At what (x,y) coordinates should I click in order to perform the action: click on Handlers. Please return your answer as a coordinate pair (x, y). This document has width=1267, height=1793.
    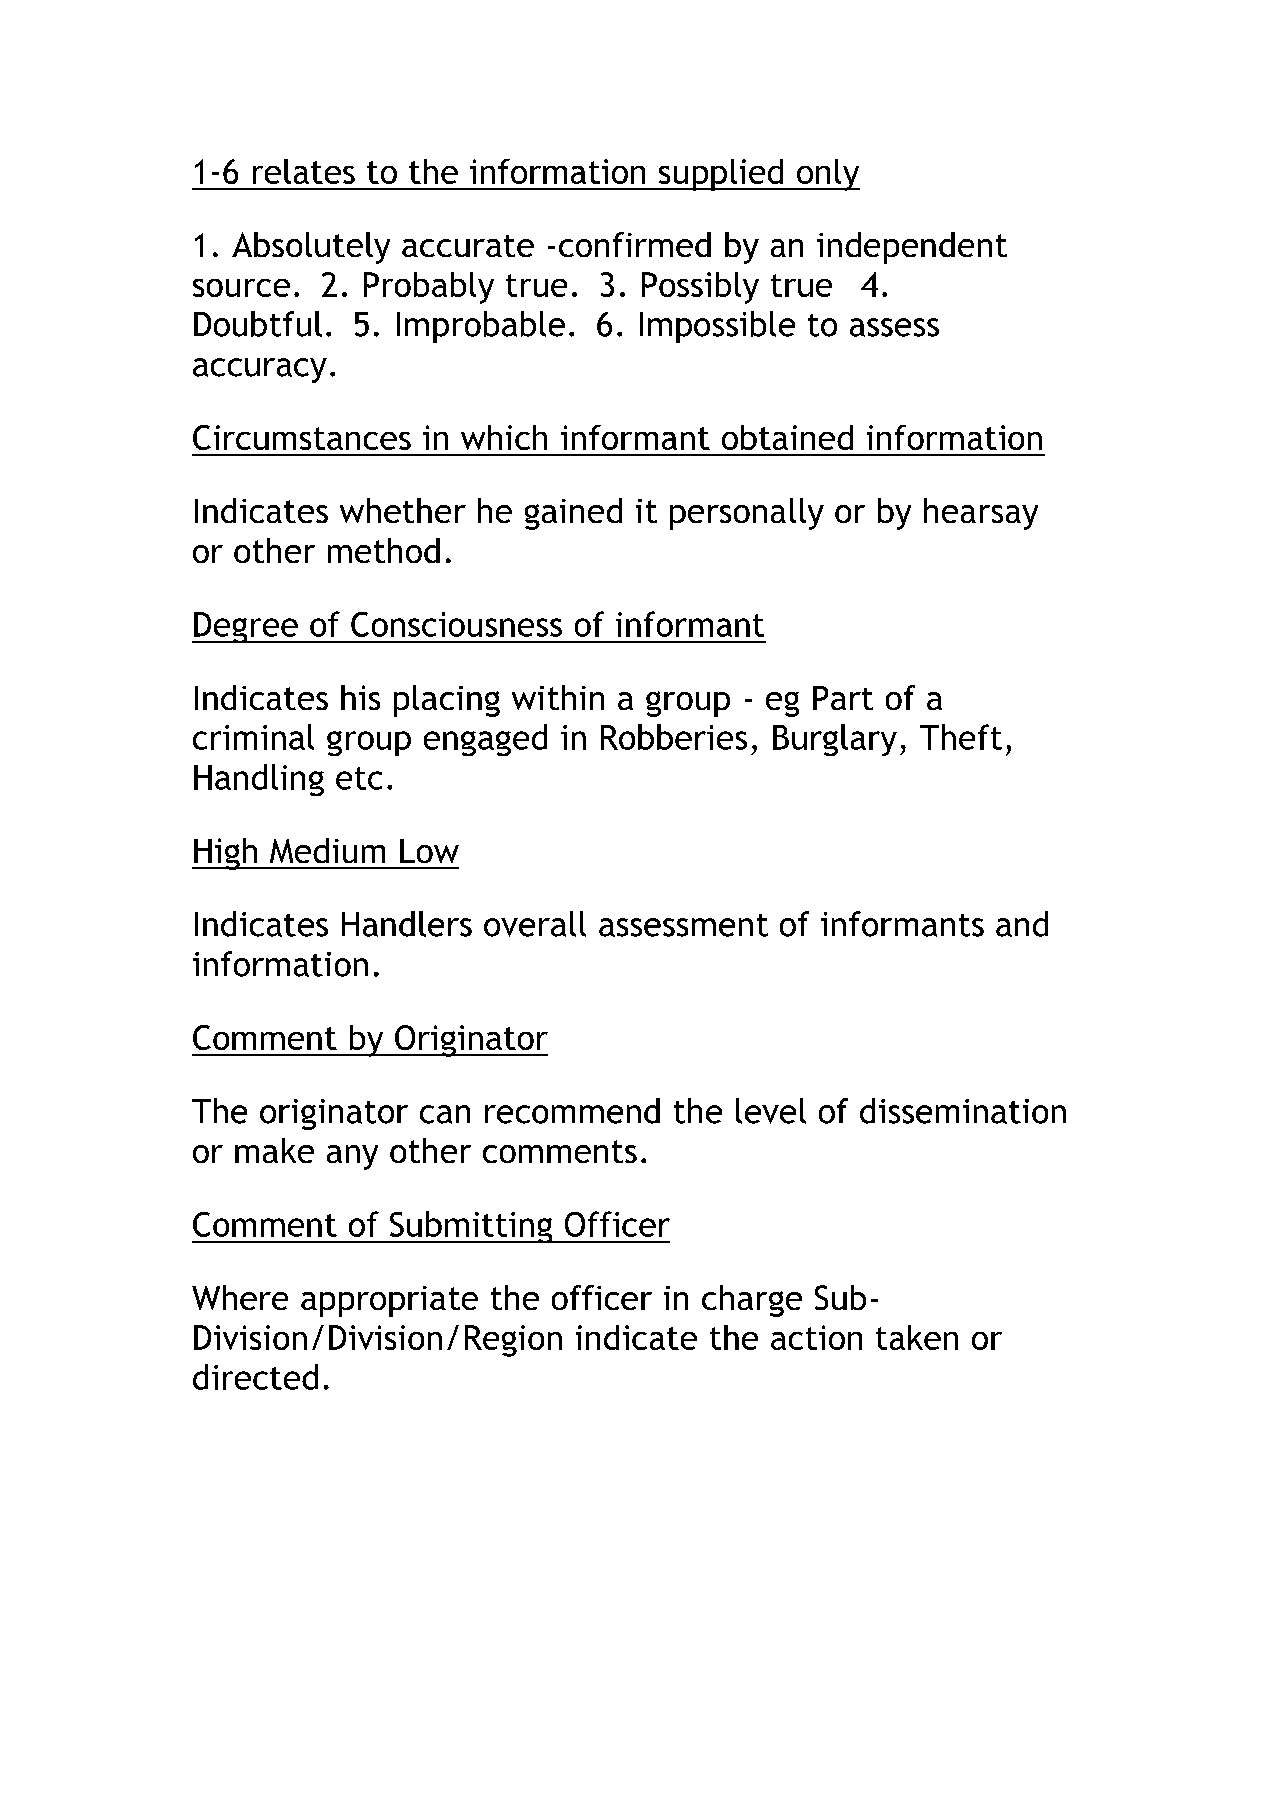
    Looking at the image, I should click on (407, 924).
